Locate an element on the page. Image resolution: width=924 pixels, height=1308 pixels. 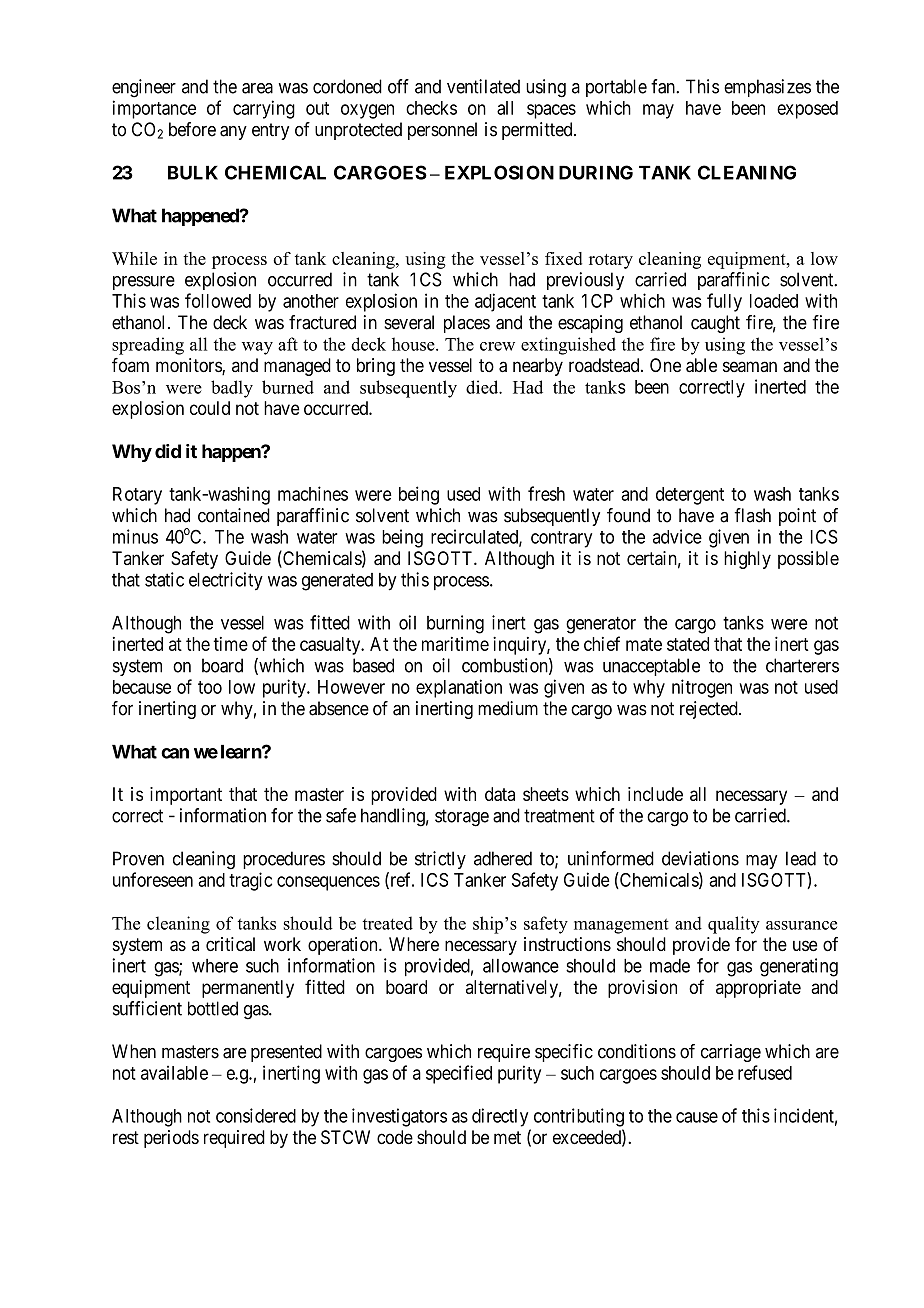
considered is located at coordinates (256, 1115).
